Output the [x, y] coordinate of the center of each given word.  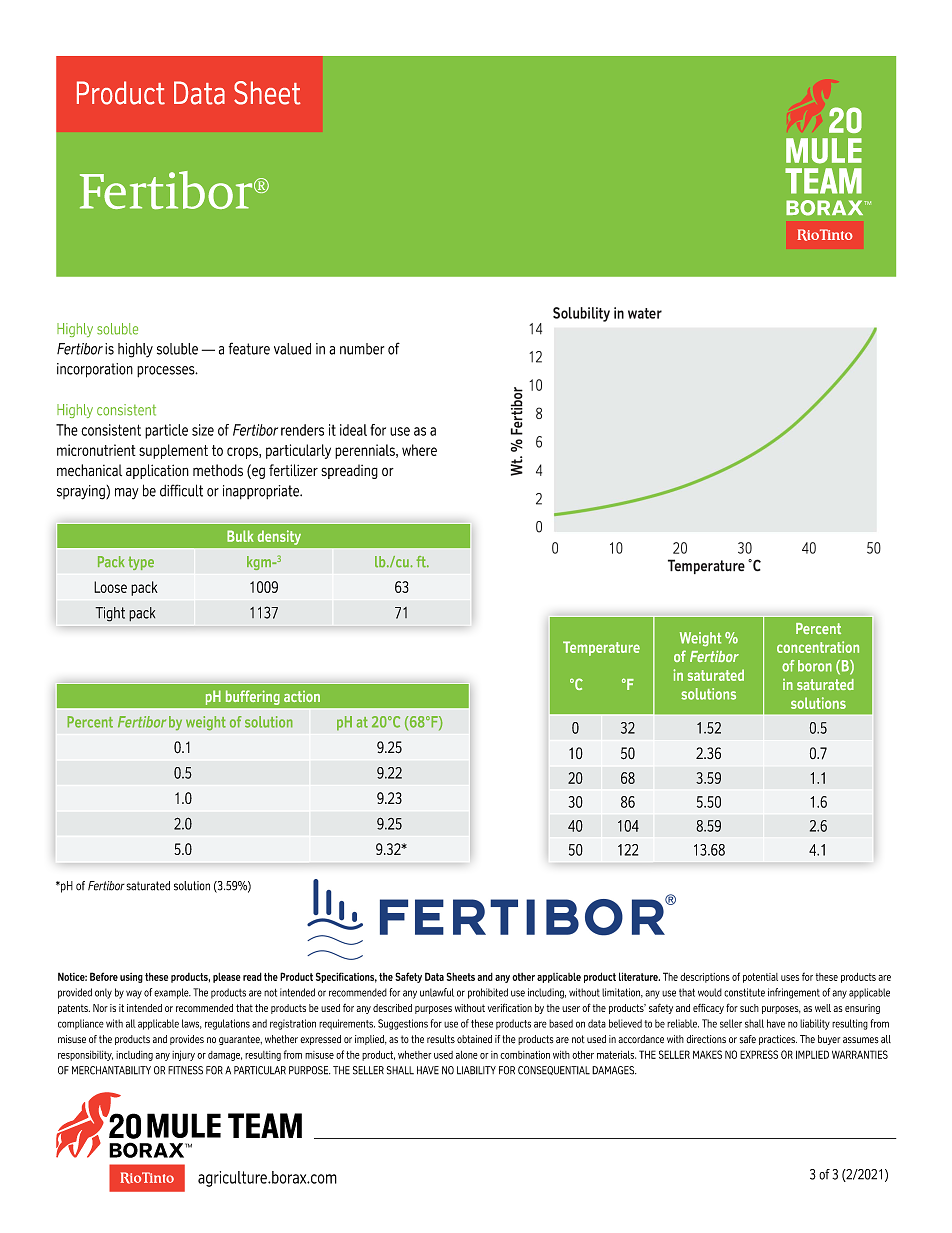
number [362, 349]
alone [467, 1055]
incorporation [95, 370]
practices [778, 1040]
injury [183, 1056]
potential [760, 978]
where [419, 450]
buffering [253, 697]
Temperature [601, 648]
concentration [818, 647]
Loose [110, 587]
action [302, 696]
